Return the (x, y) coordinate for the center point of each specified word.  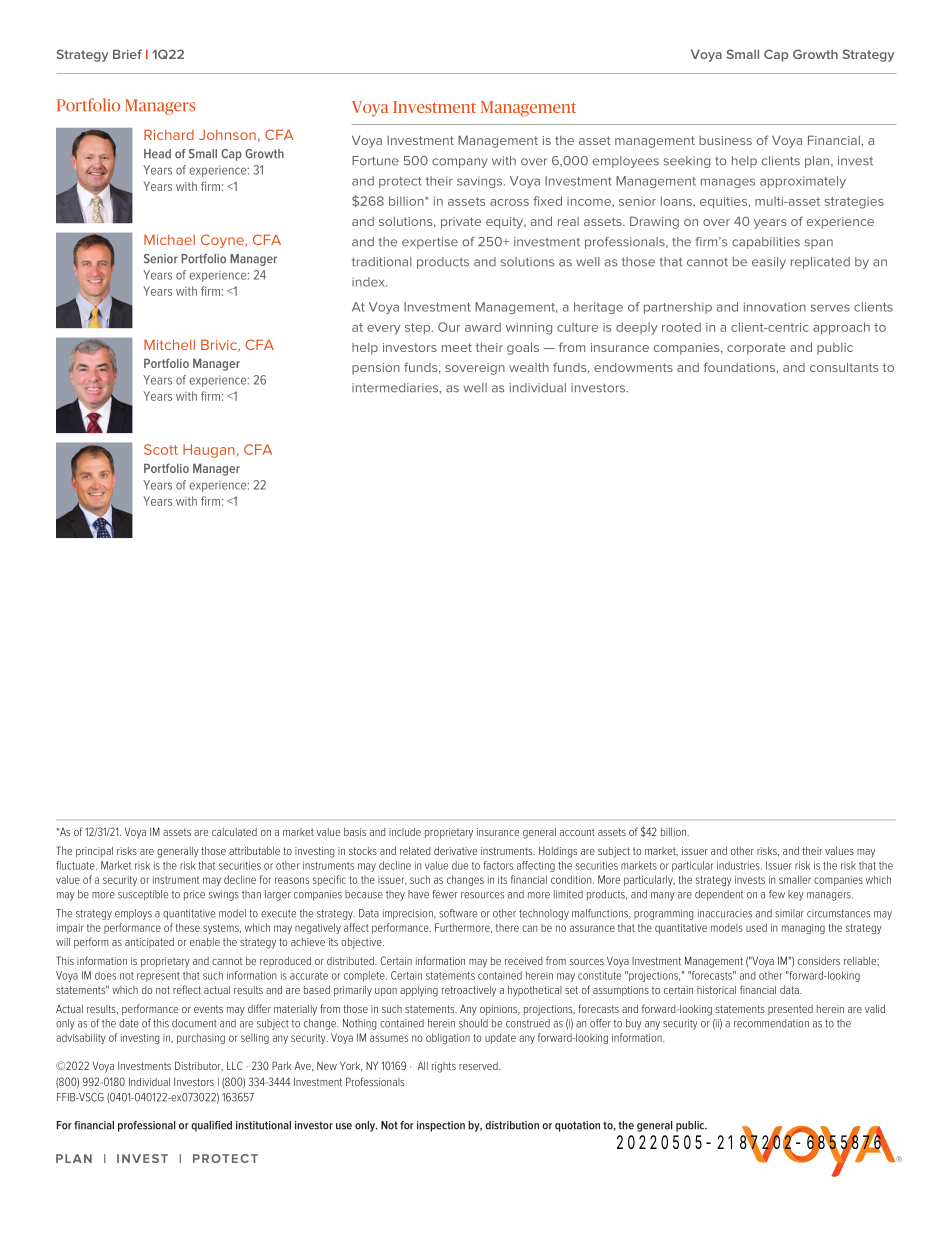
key (796, 895)
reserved (479, 1066)
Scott (161, 449)
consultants (844, 367)
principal (94, 852)
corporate (756, 349)
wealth (529, 367)
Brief (127, 54)
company (460, 163)
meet (457, 347)
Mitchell (169, 344)
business (725, 140)
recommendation (771, 1023)
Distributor (199, 1066)
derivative (455, 851)
